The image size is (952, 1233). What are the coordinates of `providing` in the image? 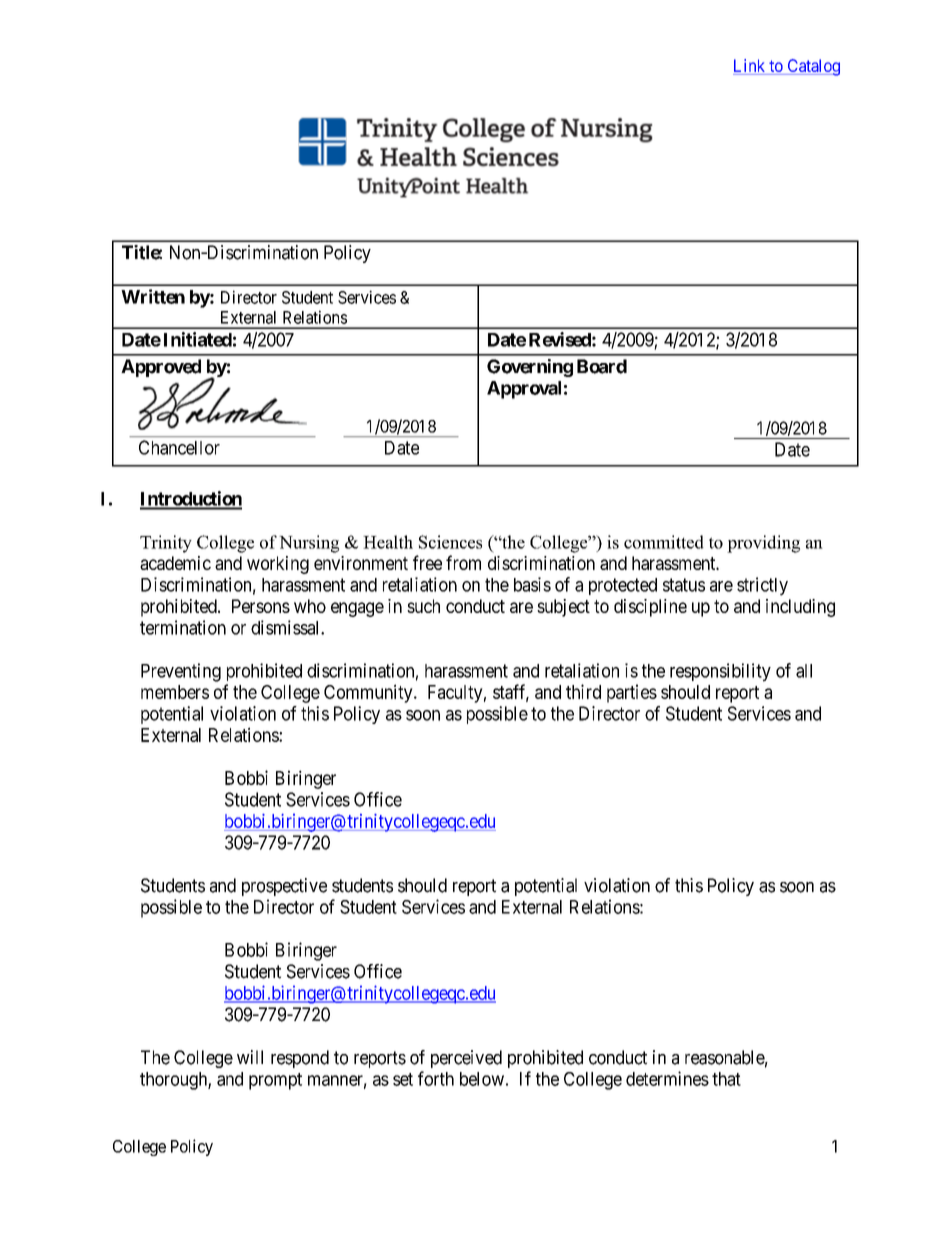 It's located at (763, 544).
